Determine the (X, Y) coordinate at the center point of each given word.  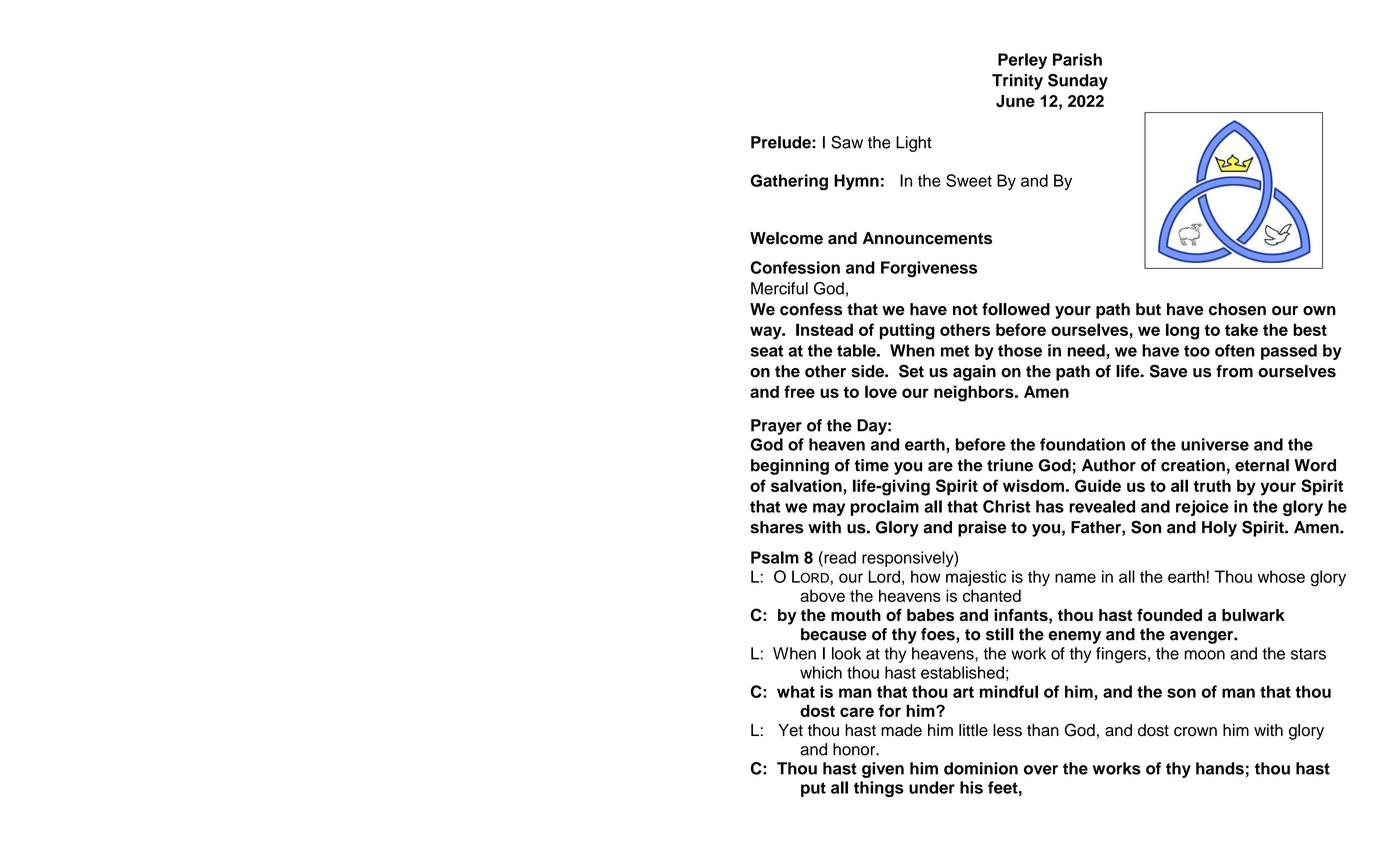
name (1075, 578)
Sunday (1078, 82)
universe (1215, 444)
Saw (847, 142)
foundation (1082, 444)
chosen (1237, 309)
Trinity (1017, 82)
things (879, 789)
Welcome (786, 238)
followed (1016, 309)
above (822, 595)
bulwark (1253, 615)
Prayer (776, 427)
